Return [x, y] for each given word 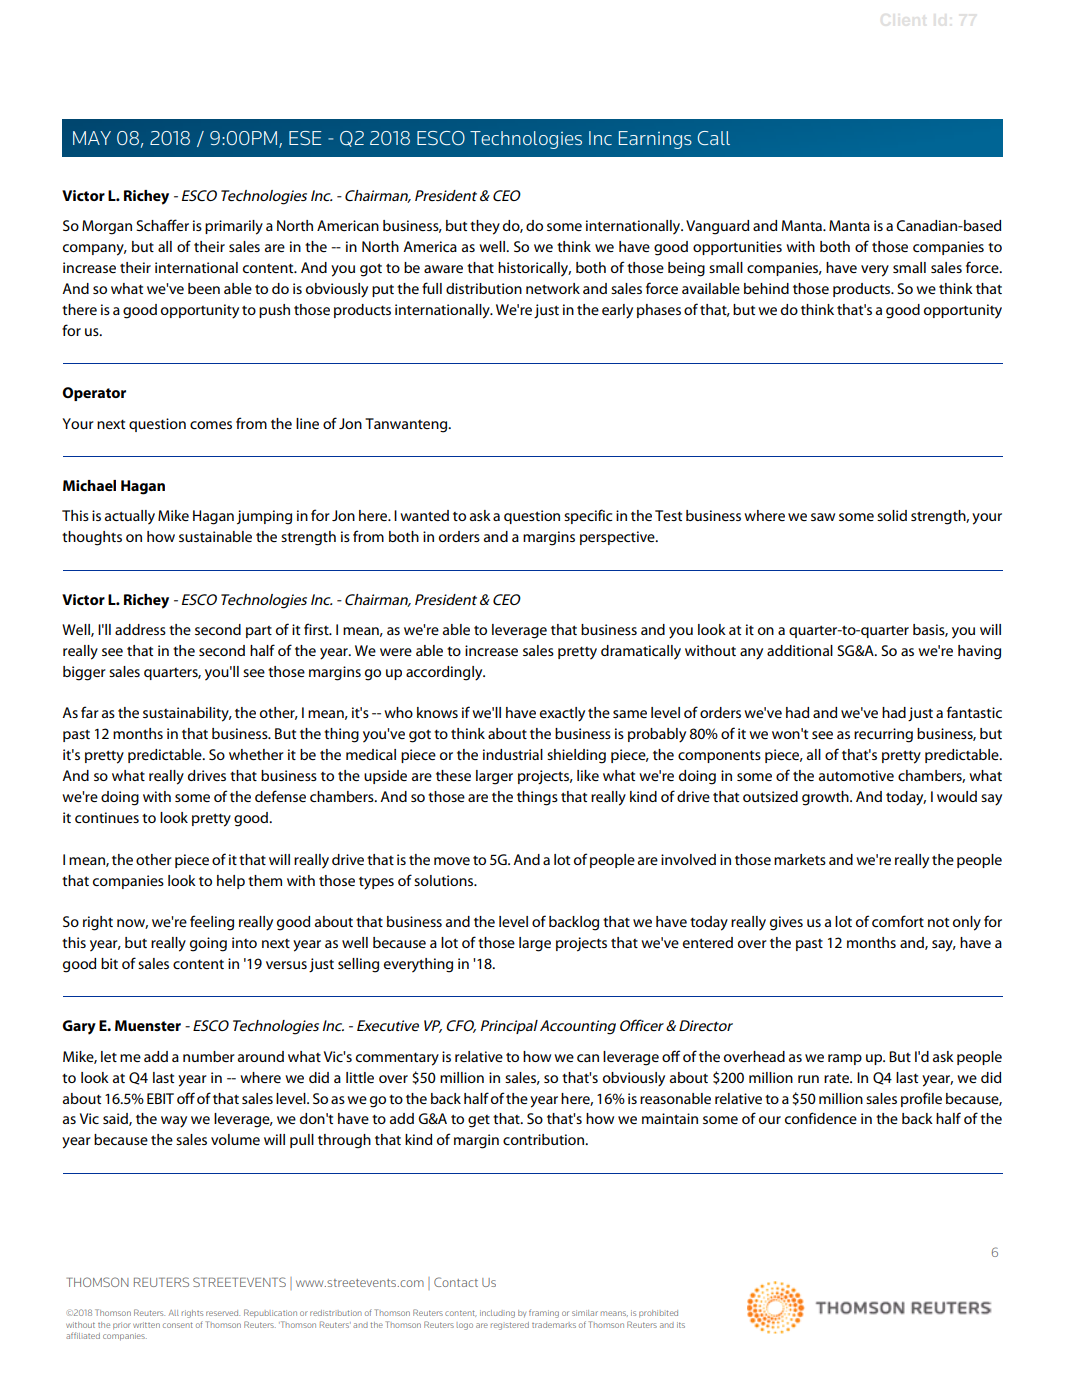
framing [544, 1313]
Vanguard [717, 227]
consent [178, 1325]
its [681, 1325]
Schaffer [162, 225]
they [485, 227]
